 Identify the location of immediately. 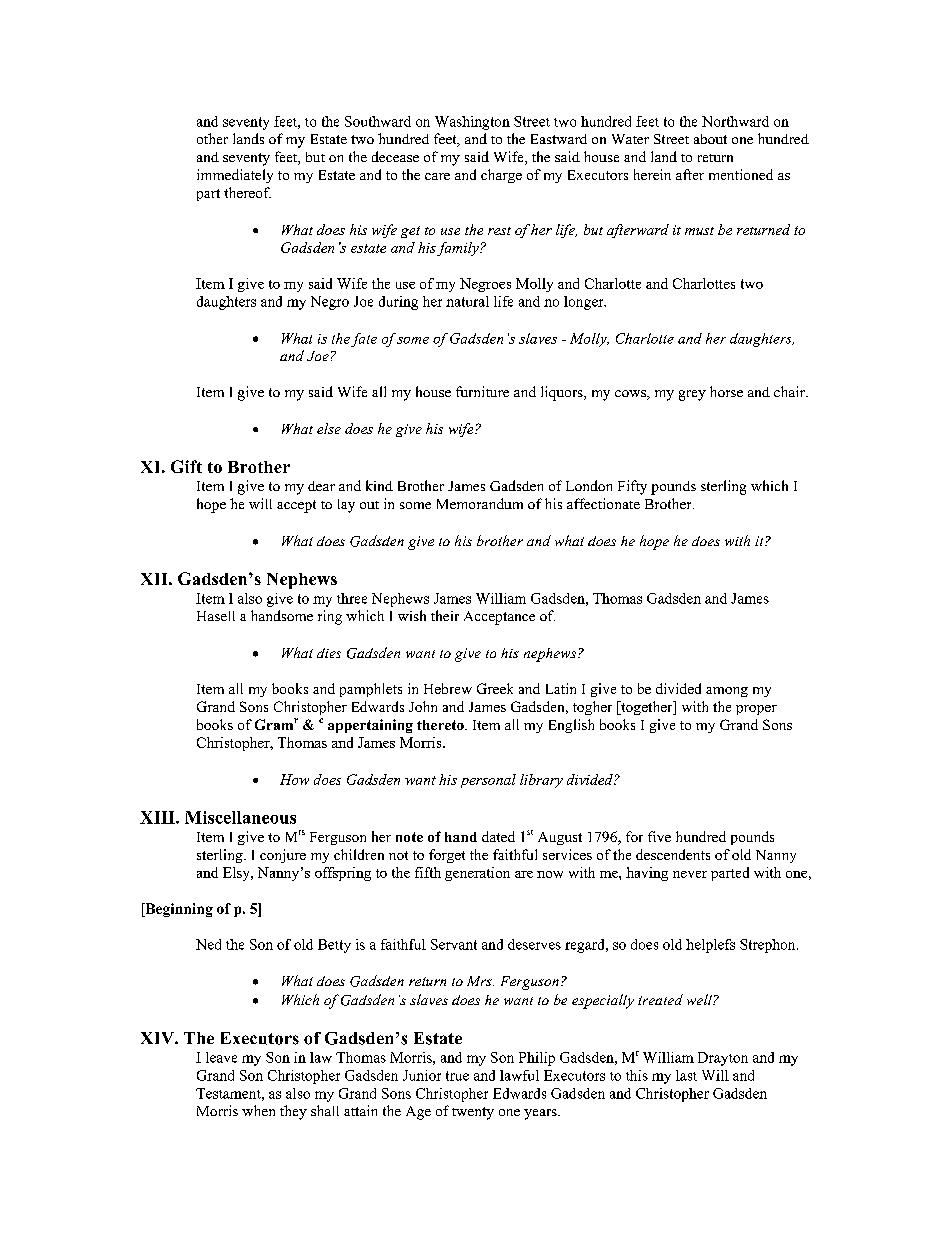
(235, 176).
